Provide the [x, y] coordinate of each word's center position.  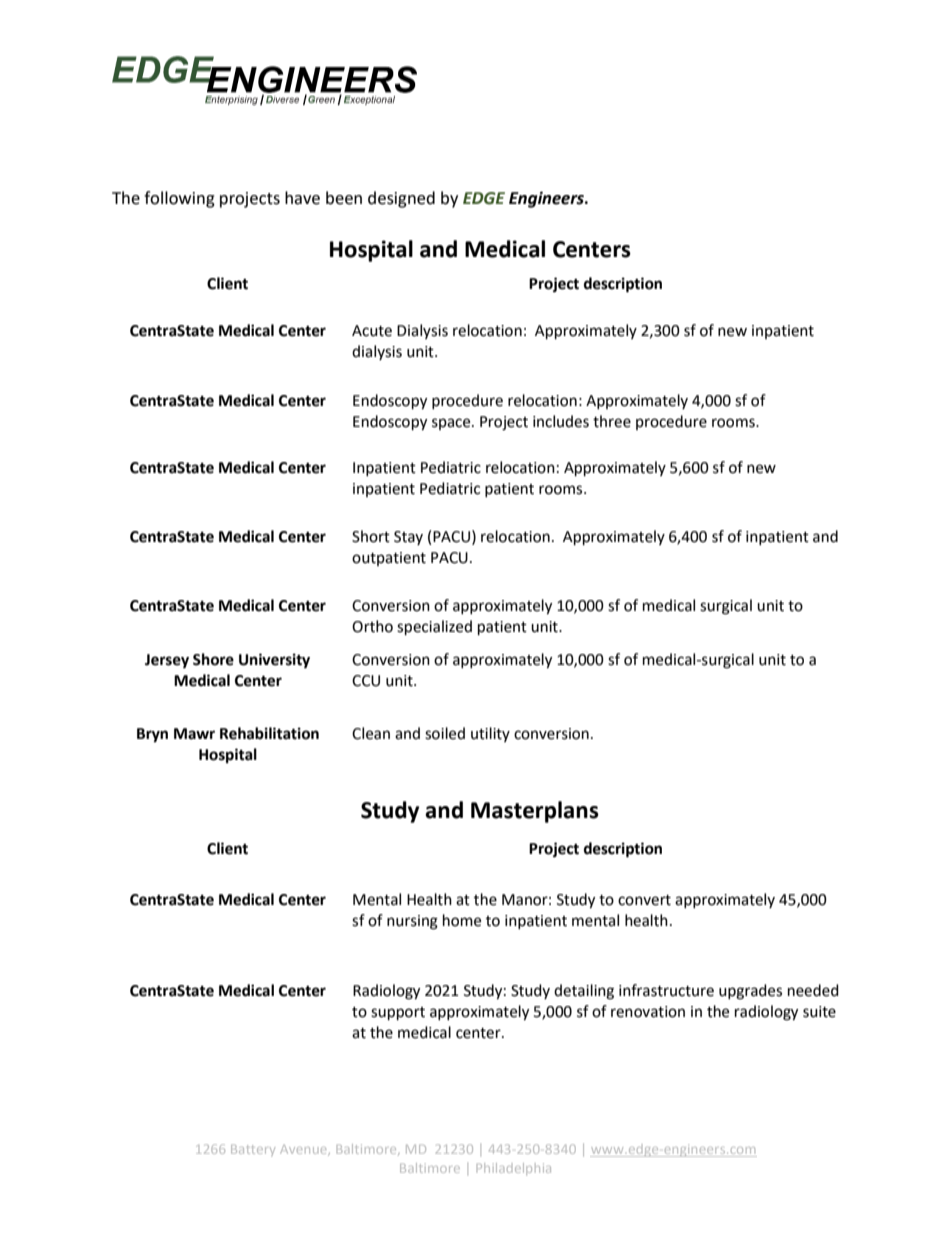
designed [401, 199]
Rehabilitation [269, 733]
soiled [445, 733]
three [612, 421]
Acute [372, 331]
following [179, 199]
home [462, 920]
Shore [213, 659]
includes [561, 421]
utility [490, 734]
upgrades [750, 992]
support [398, 1014]
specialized [434, 628]
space [452, 424]
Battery [253, 1150]
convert [644, 900]
